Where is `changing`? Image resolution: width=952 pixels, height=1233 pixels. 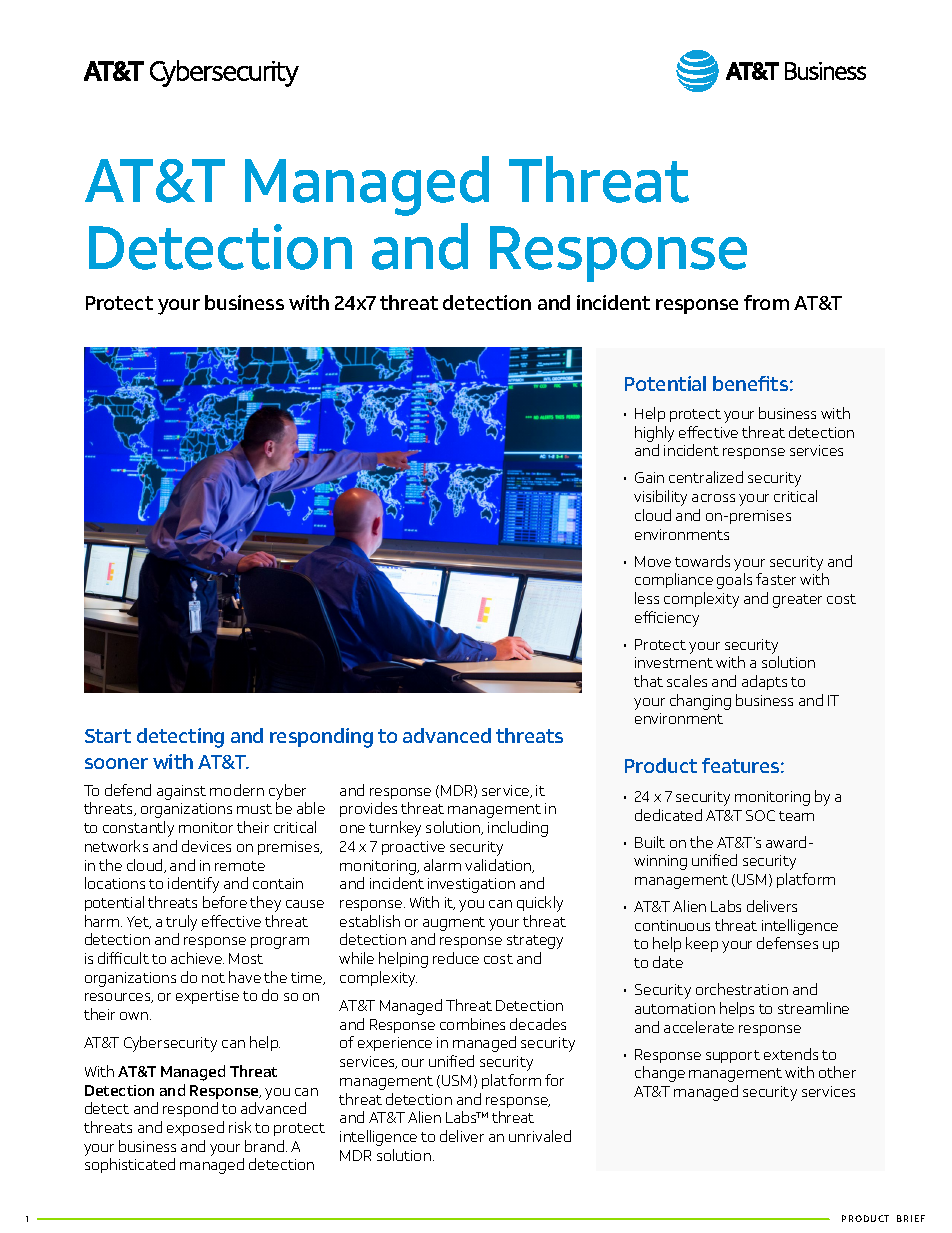 changing is located at coordinates (700, 702).
